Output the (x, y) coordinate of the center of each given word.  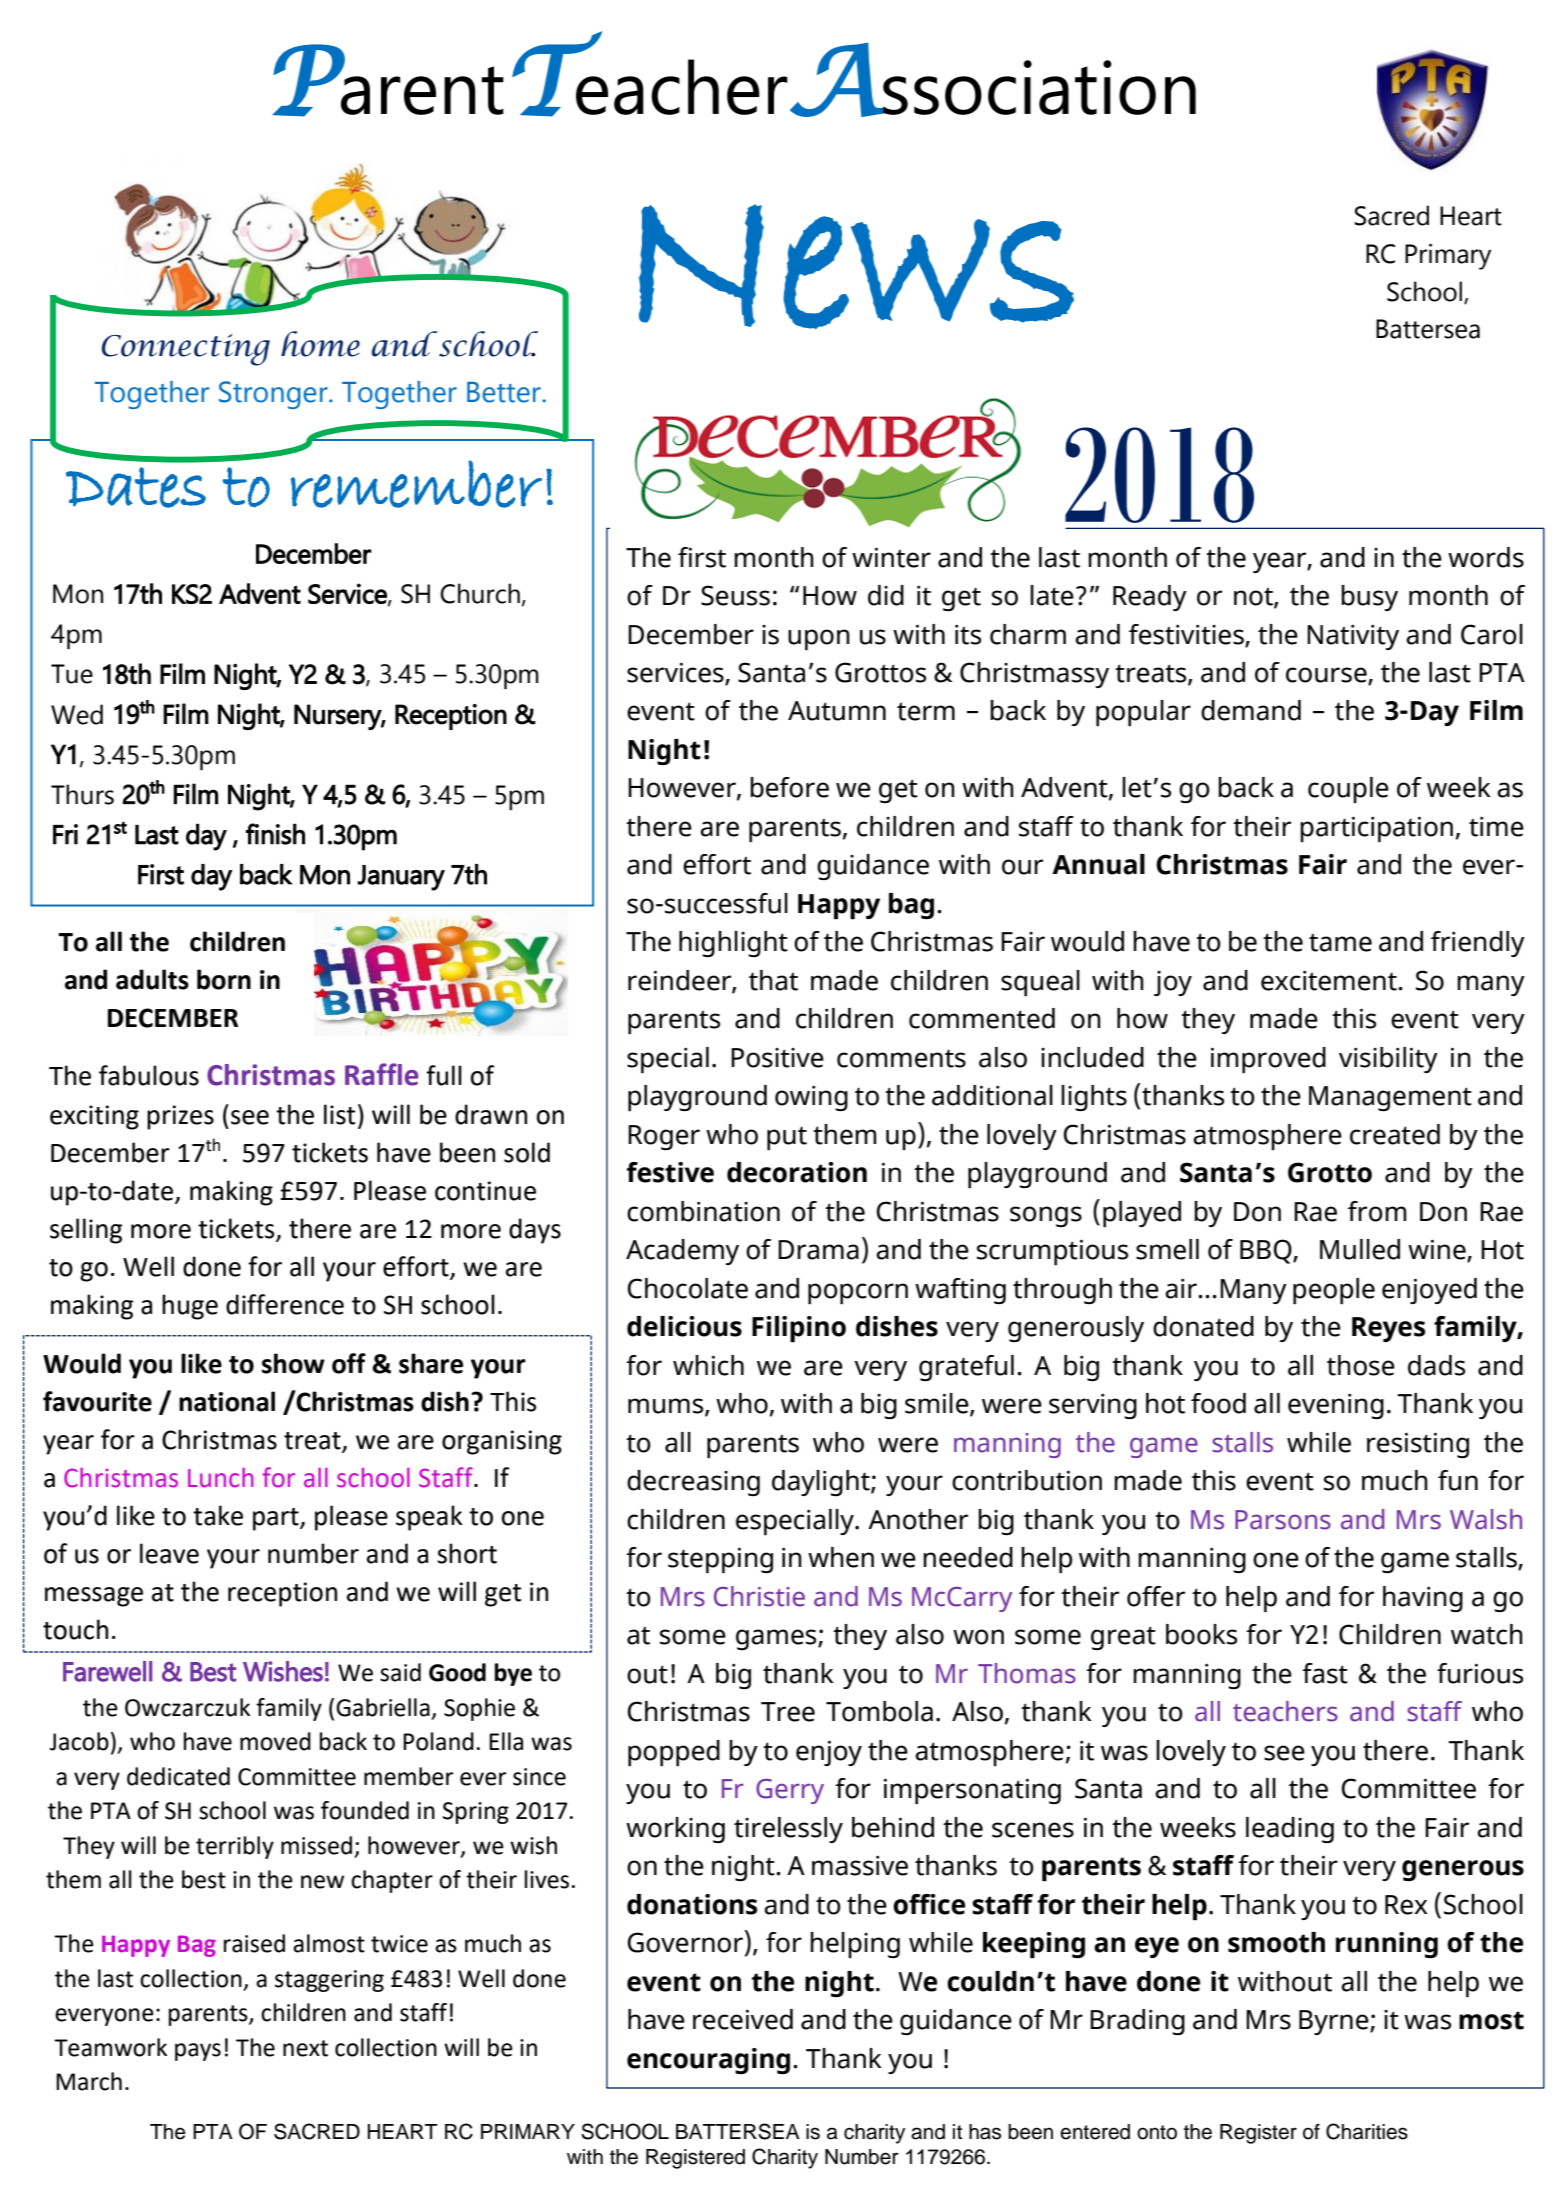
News (856, 267)
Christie (759, 1596)
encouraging (708, 2061)
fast (1325, 1673)
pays (198, 2052)
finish (275, 834)
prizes (180, 1117)
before (789, 787)
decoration (797, 1172)
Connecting (186, 350)
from (1377, 1211)
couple (1348, 790)
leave (169, 1553)
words (1486, 557)
